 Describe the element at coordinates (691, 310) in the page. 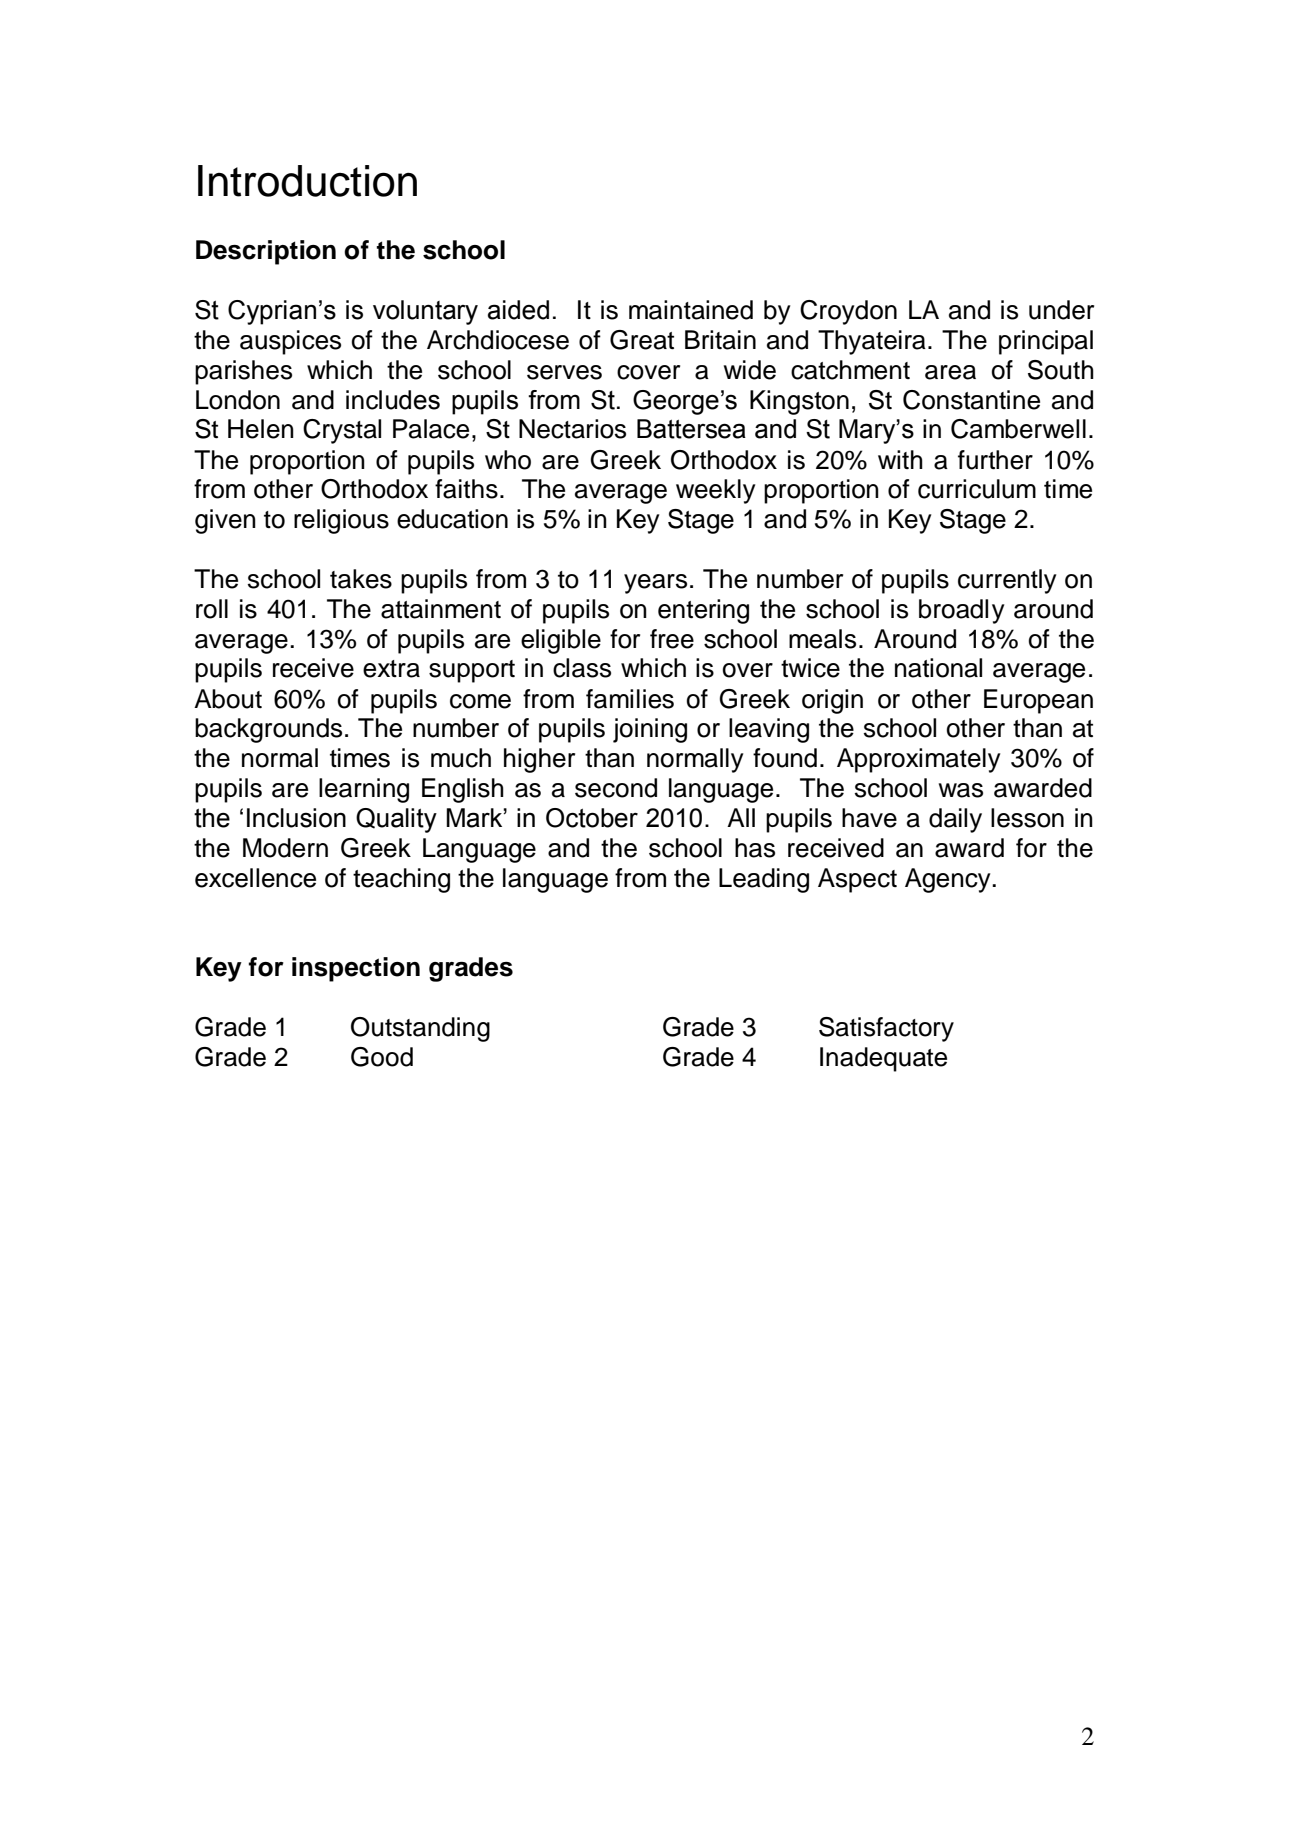

I see `maintained` at that location.
